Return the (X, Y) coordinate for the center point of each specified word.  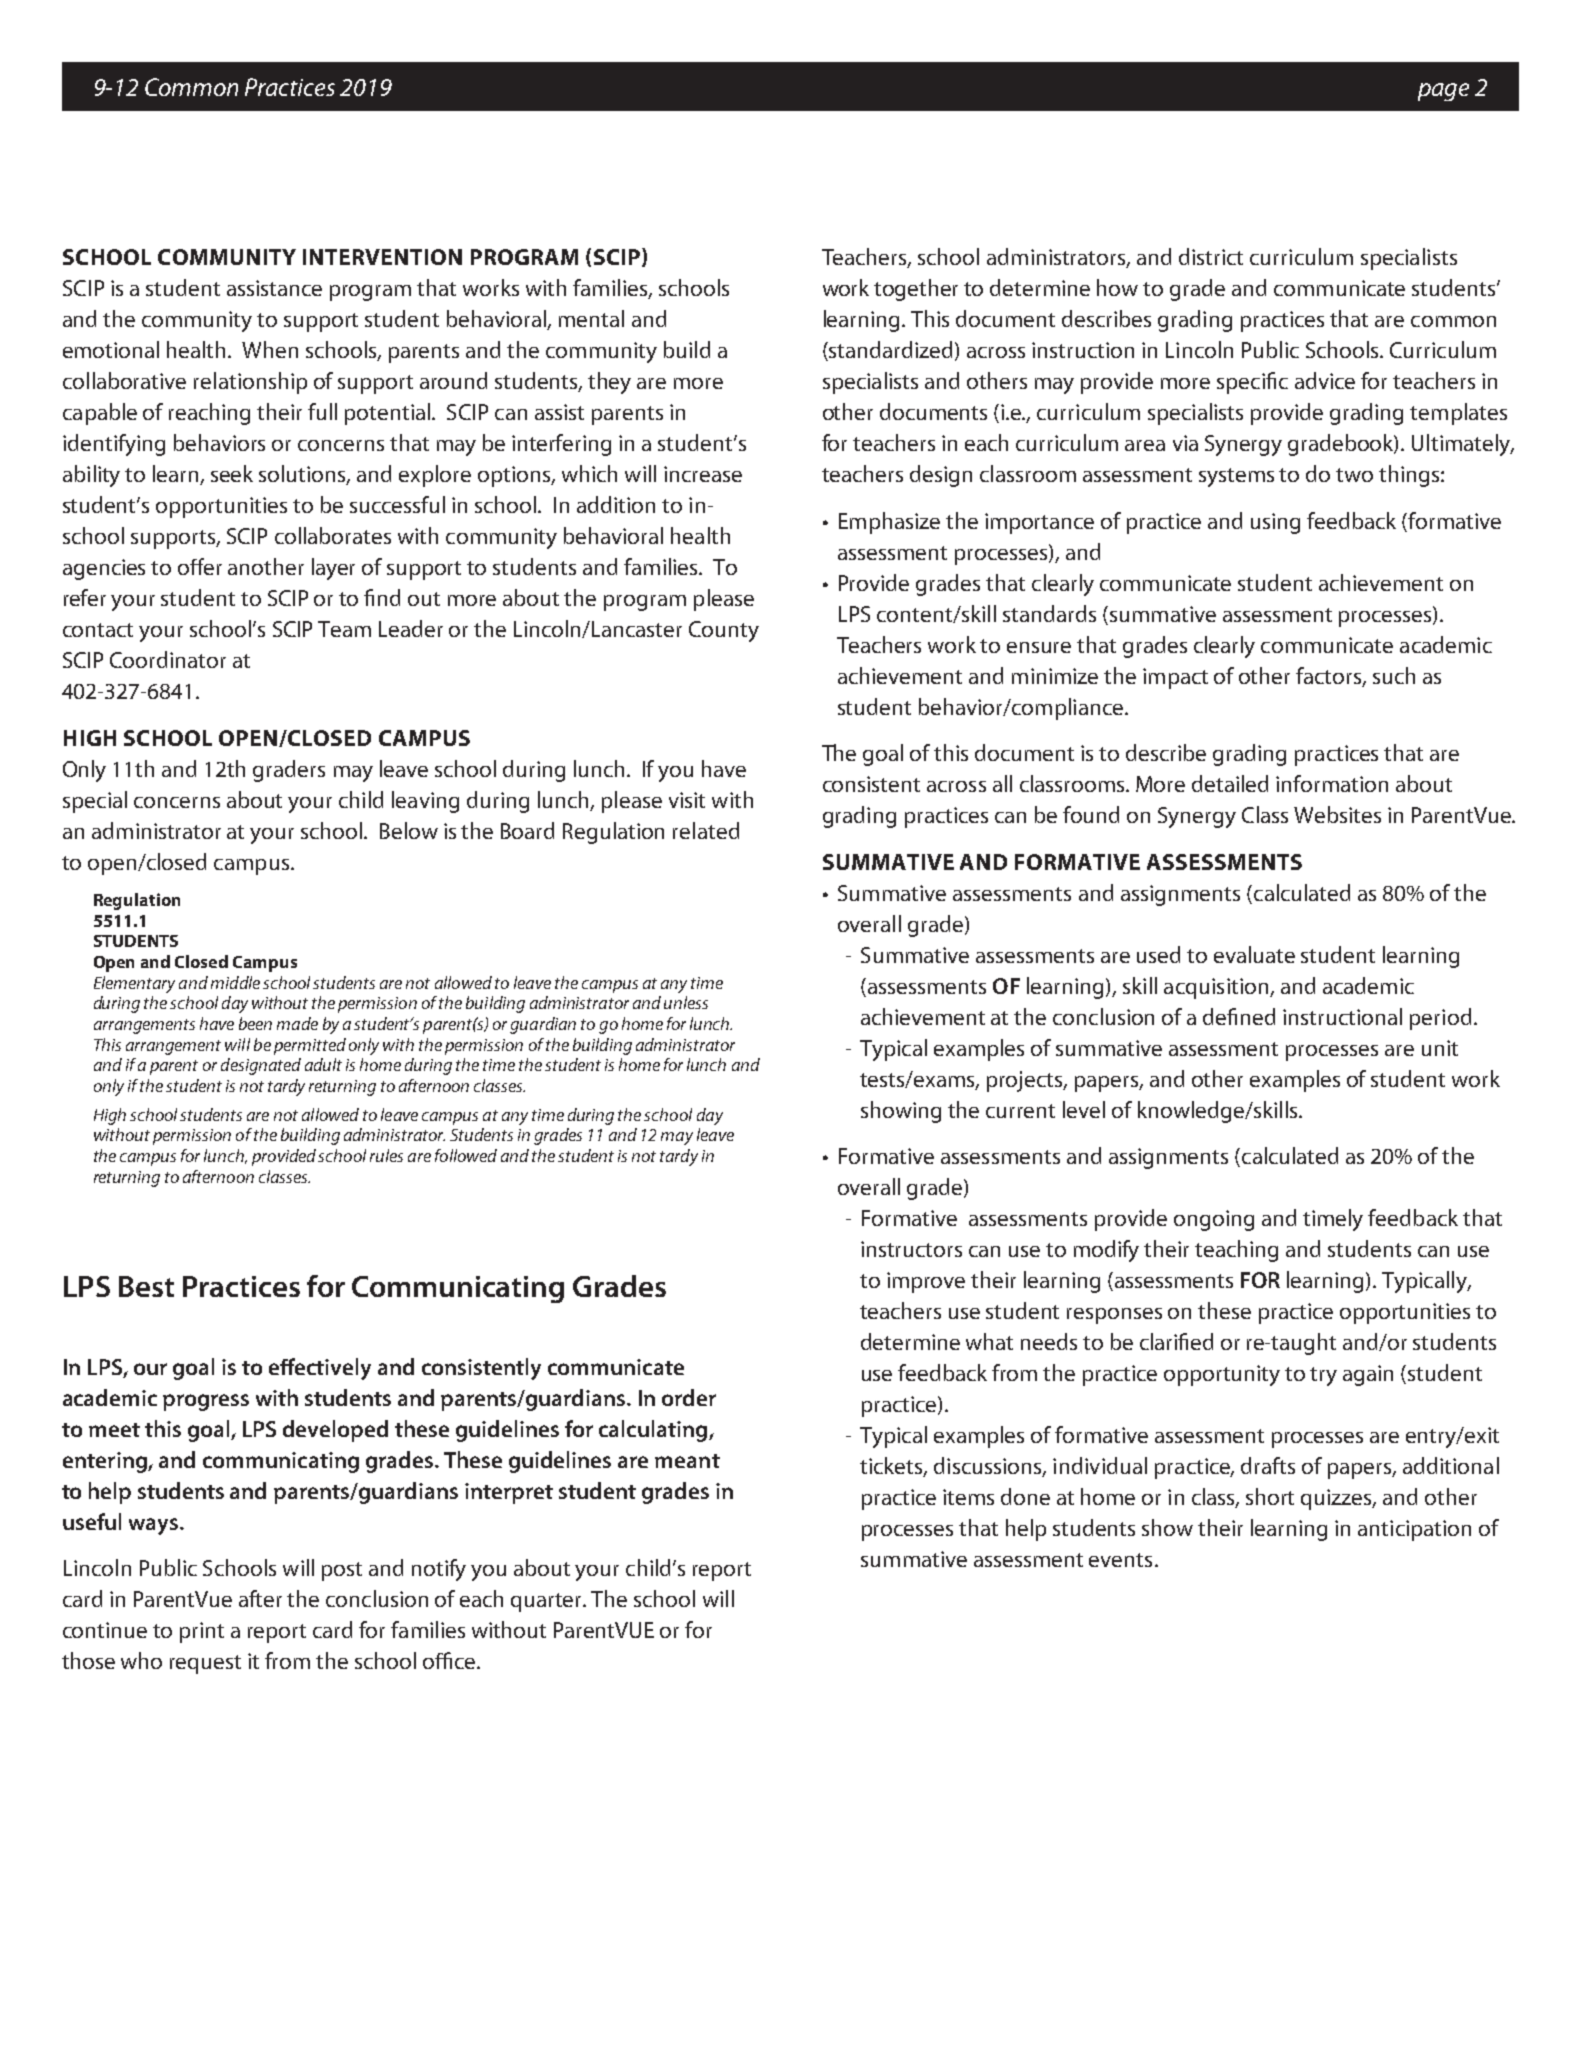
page (1443, 92)
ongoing (1214, 1220)
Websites (1337, 814)
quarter (548, 1602)
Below (409, 830)
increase (703, 474)
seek (232, 473)
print (202, 1632)
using (1275, 523)
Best (146, 1286)
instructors (911, 1249)
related (706, 830)
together (916, 290)
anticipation (1414, 1530)
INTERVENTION (382, 257)
